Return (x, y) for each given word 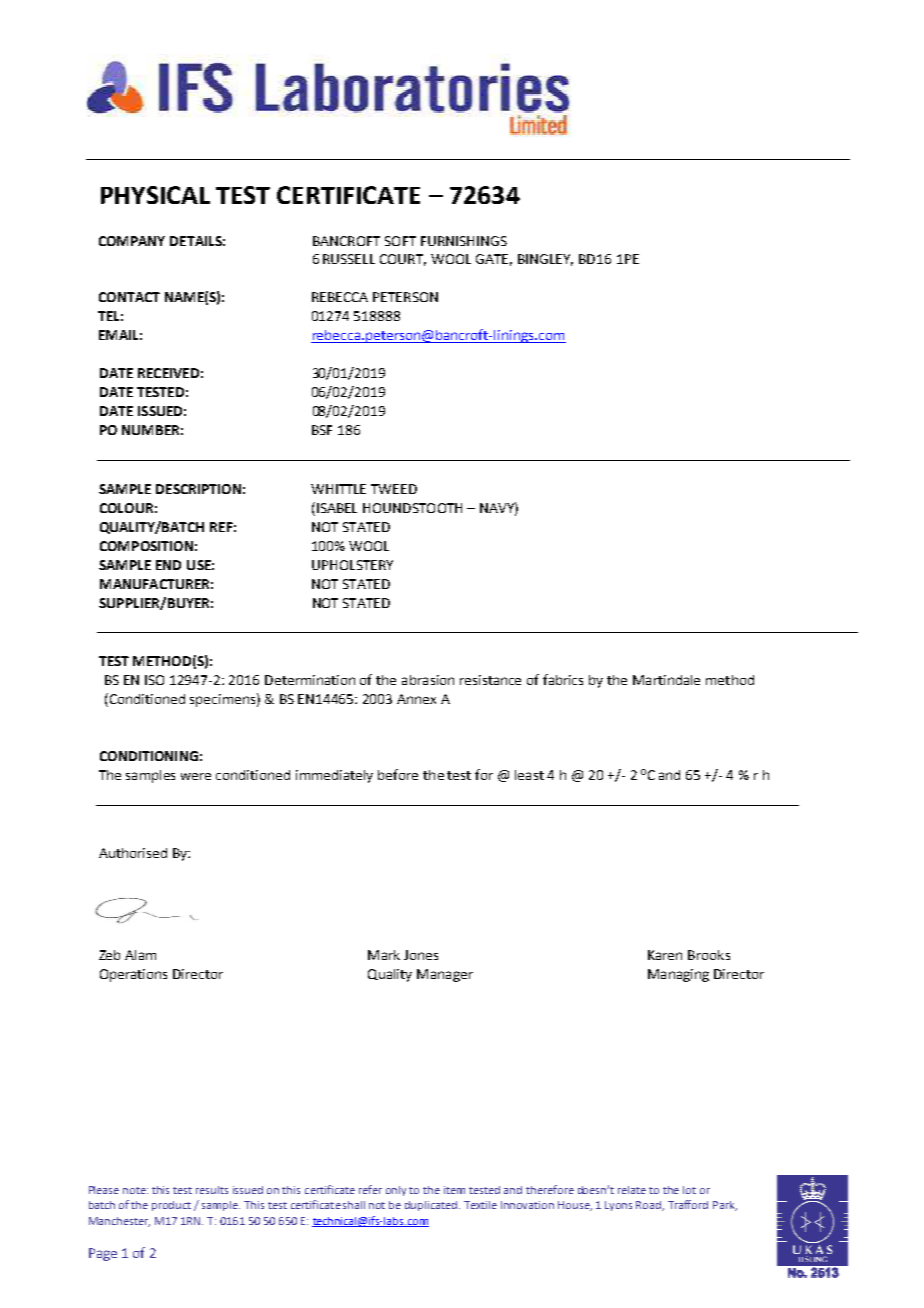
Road (650, 1206)
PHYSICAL (155, 195)
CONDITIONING (149, 756)
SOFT (400, 241)
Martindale (666, 680)
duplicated (432, 1206)
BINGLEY (545, 260)
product (171, 1206)
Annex (416, 699)
